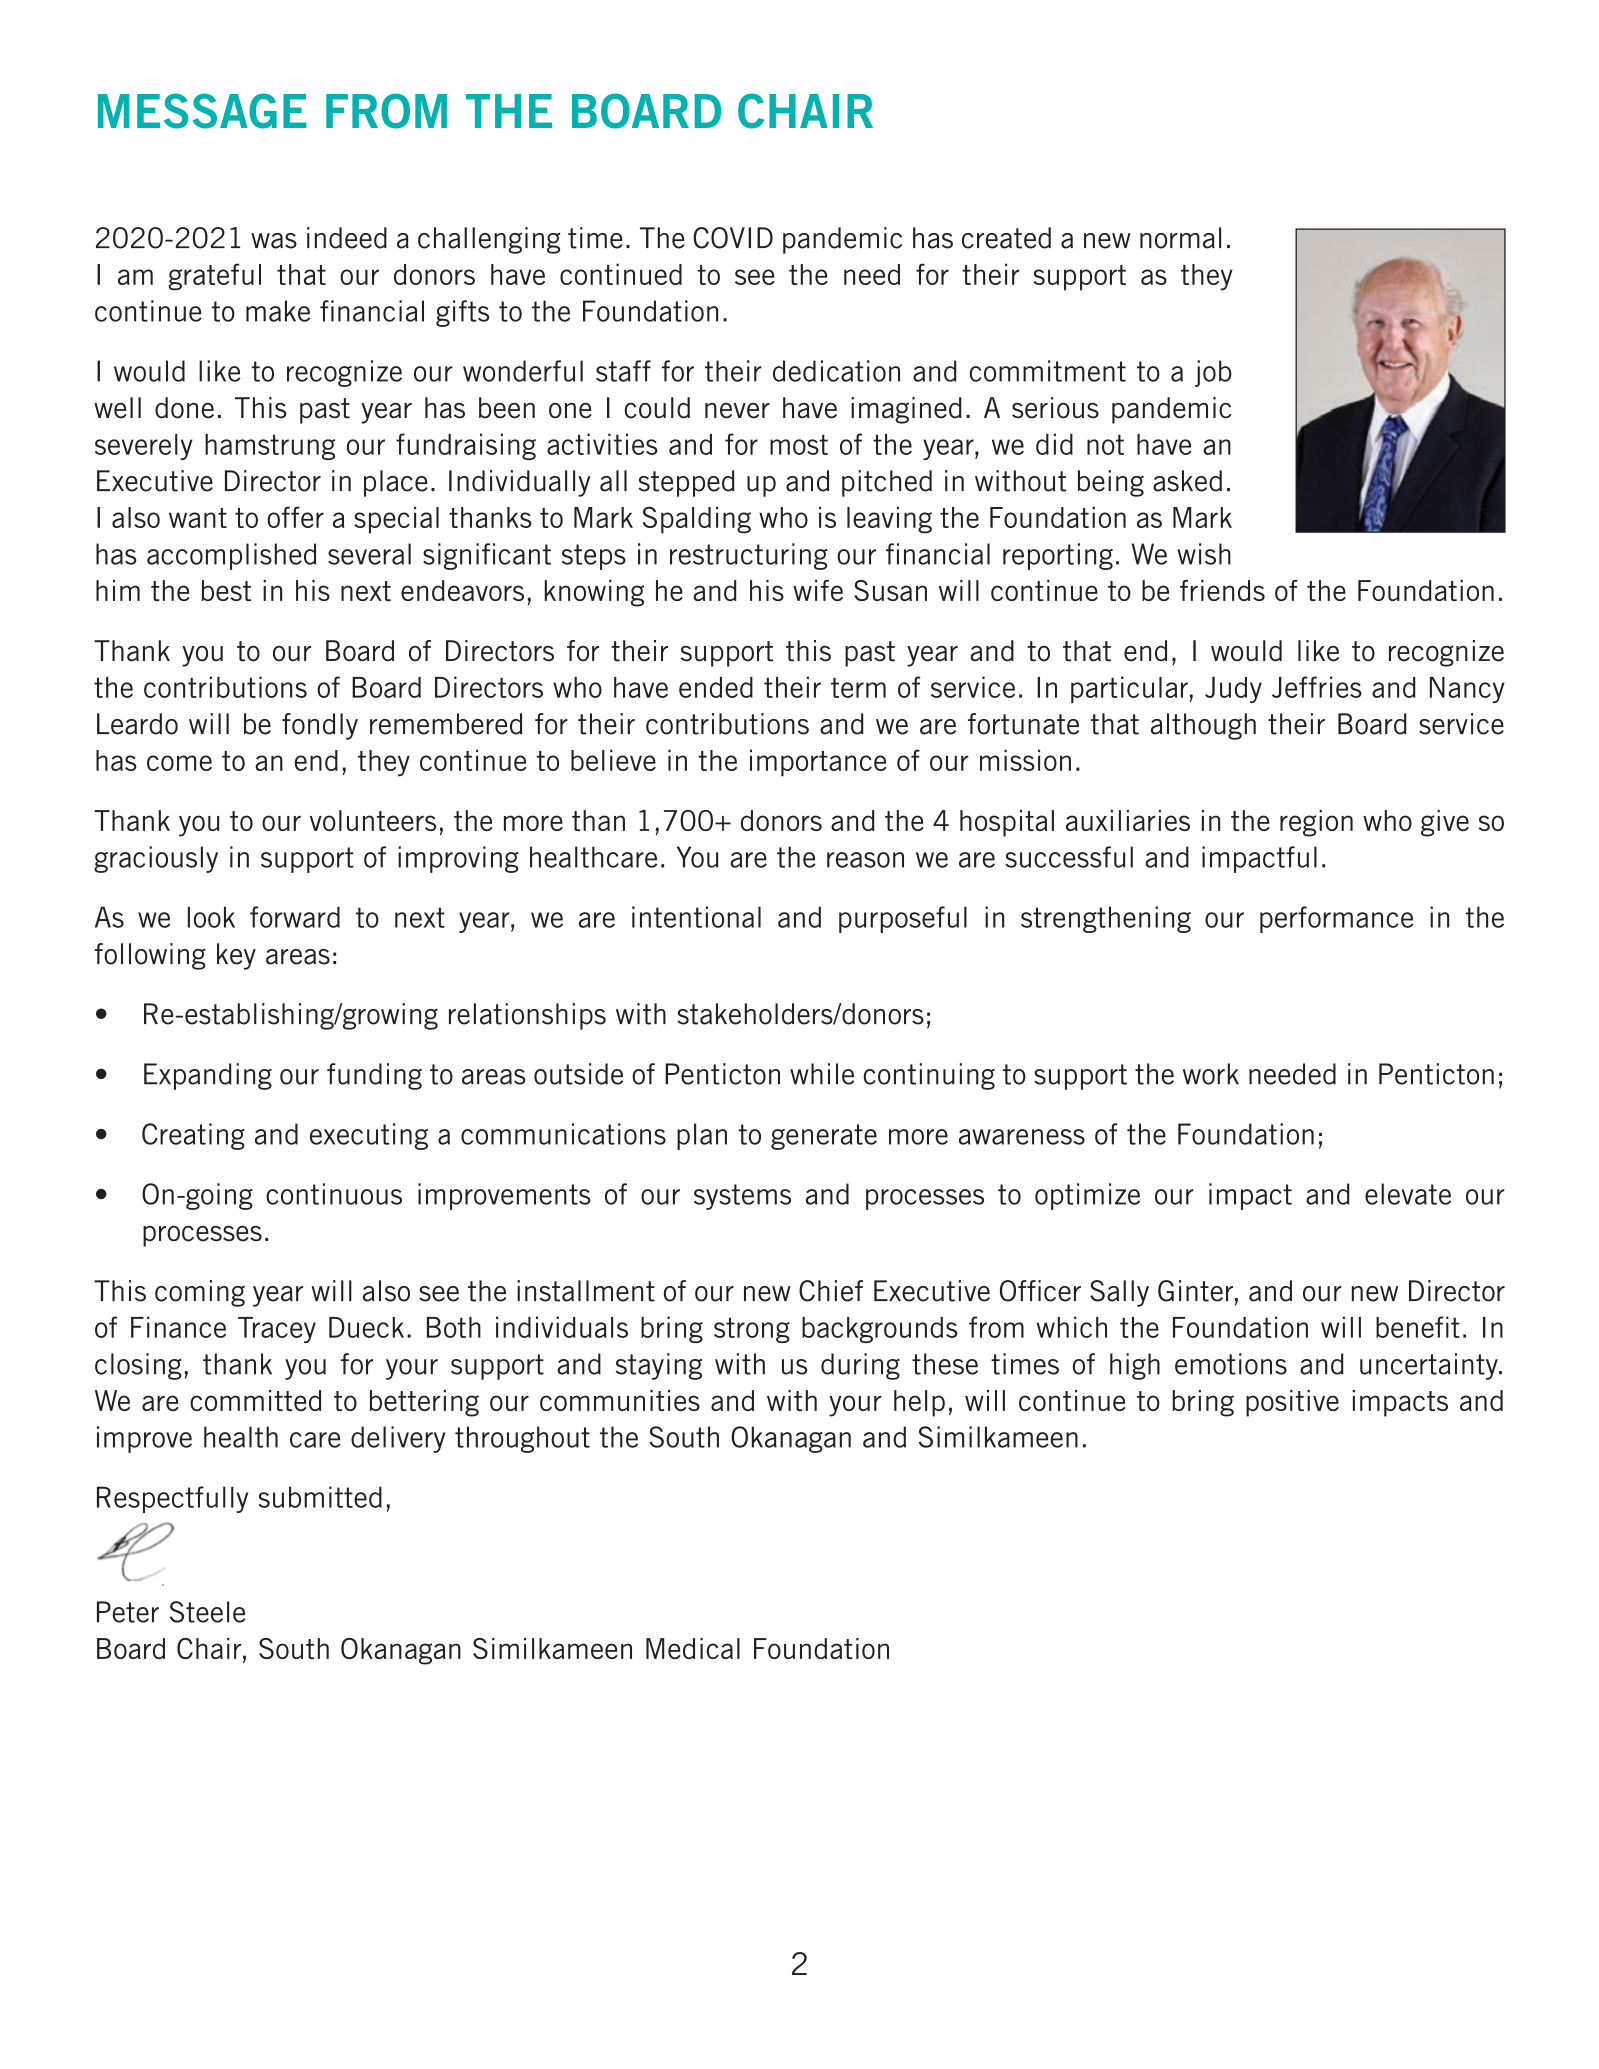  I want to click on generate, so click(824, 1137).
